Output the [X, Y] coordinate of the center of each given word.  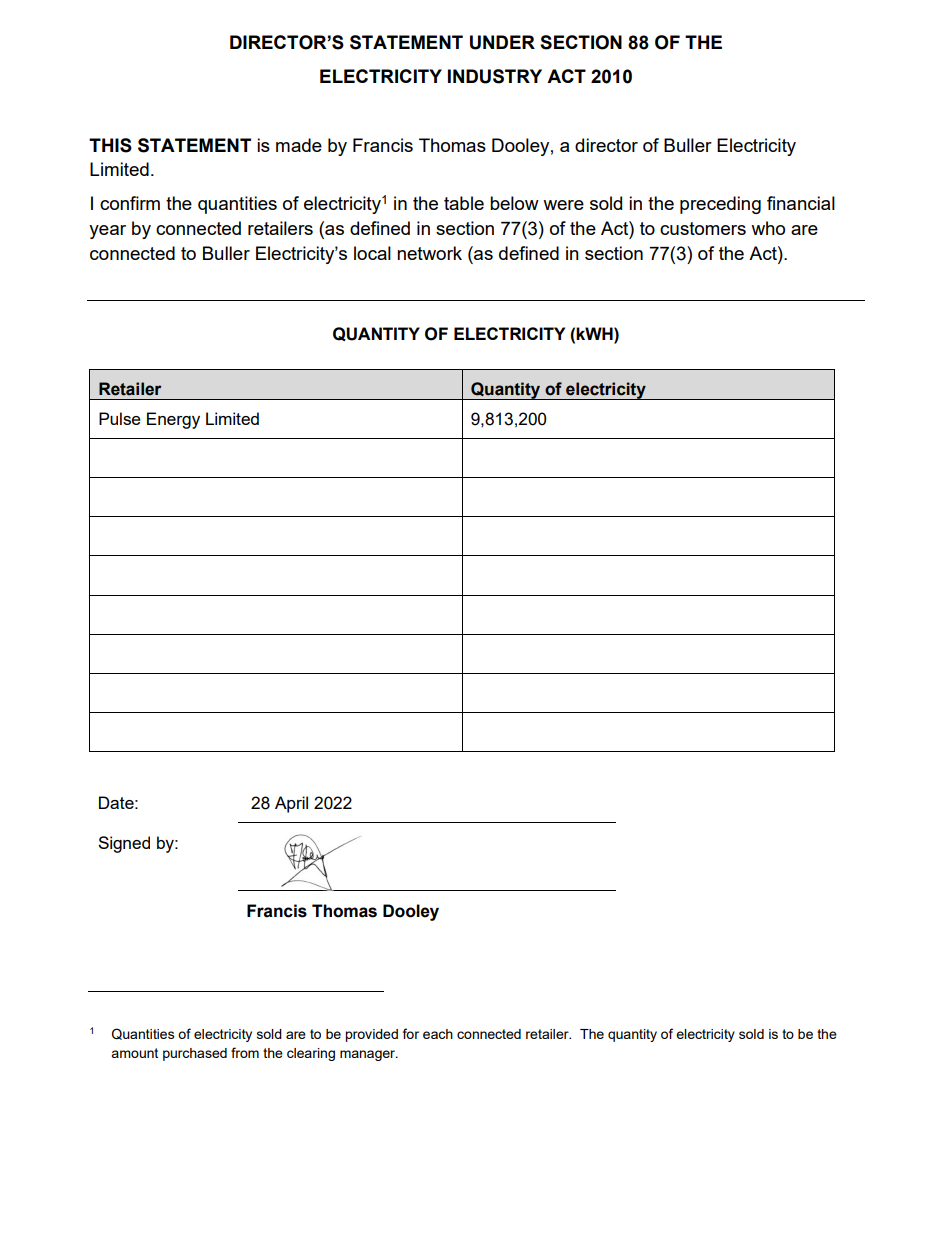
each [438, 1034]
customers [703, 228]
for [411, 1033]
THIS [110, 145]
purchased [195, 1054]
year [107, 232]
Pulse [120, 418]
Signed [124, 844]
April [291, 804]
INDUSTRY [495, 76]
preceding [720, 205]
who [768, 228]
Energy [173, 420]
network [429, 253]
